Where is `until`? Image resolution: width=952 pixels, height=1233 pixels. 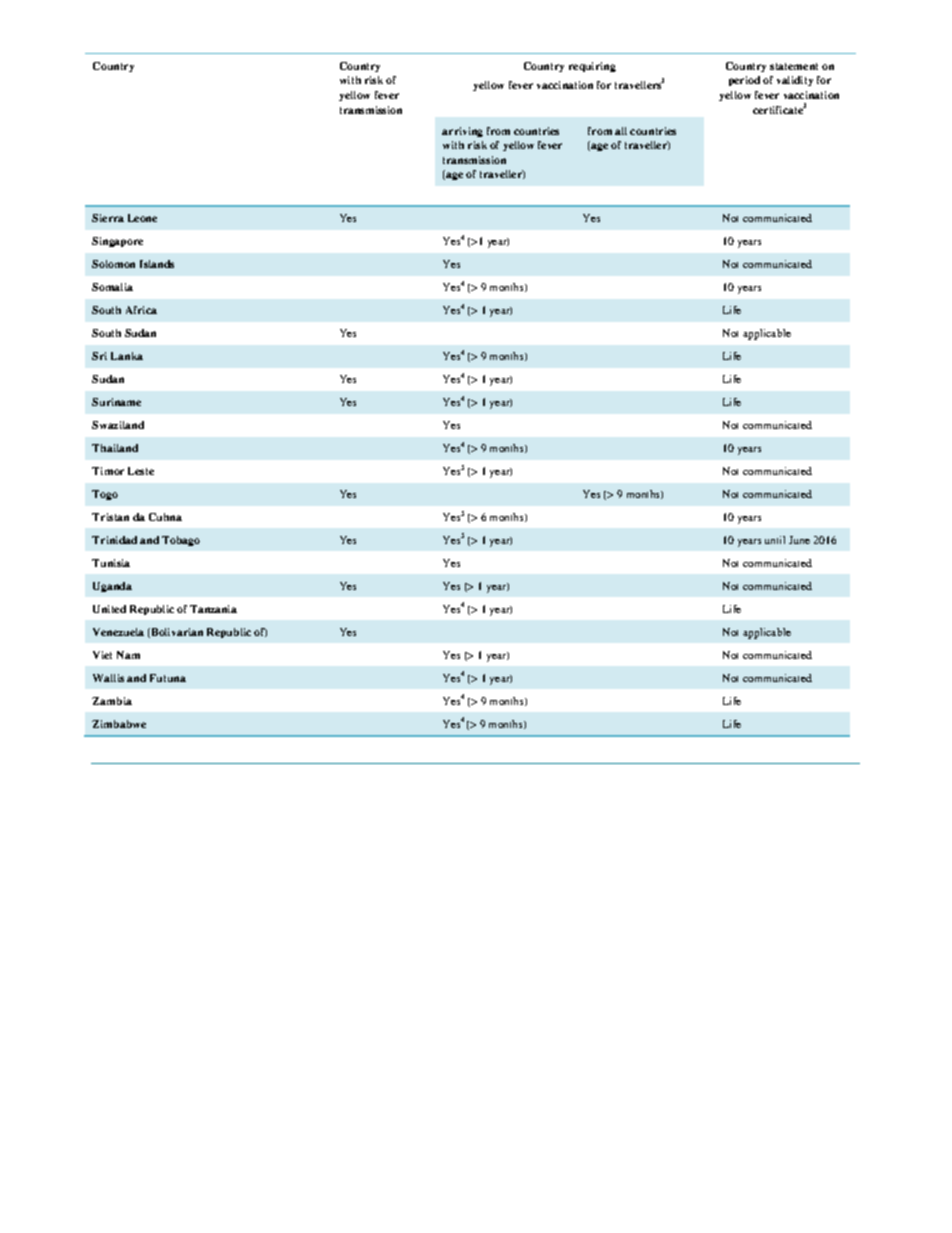
until is located at coordinates (775, 540).
